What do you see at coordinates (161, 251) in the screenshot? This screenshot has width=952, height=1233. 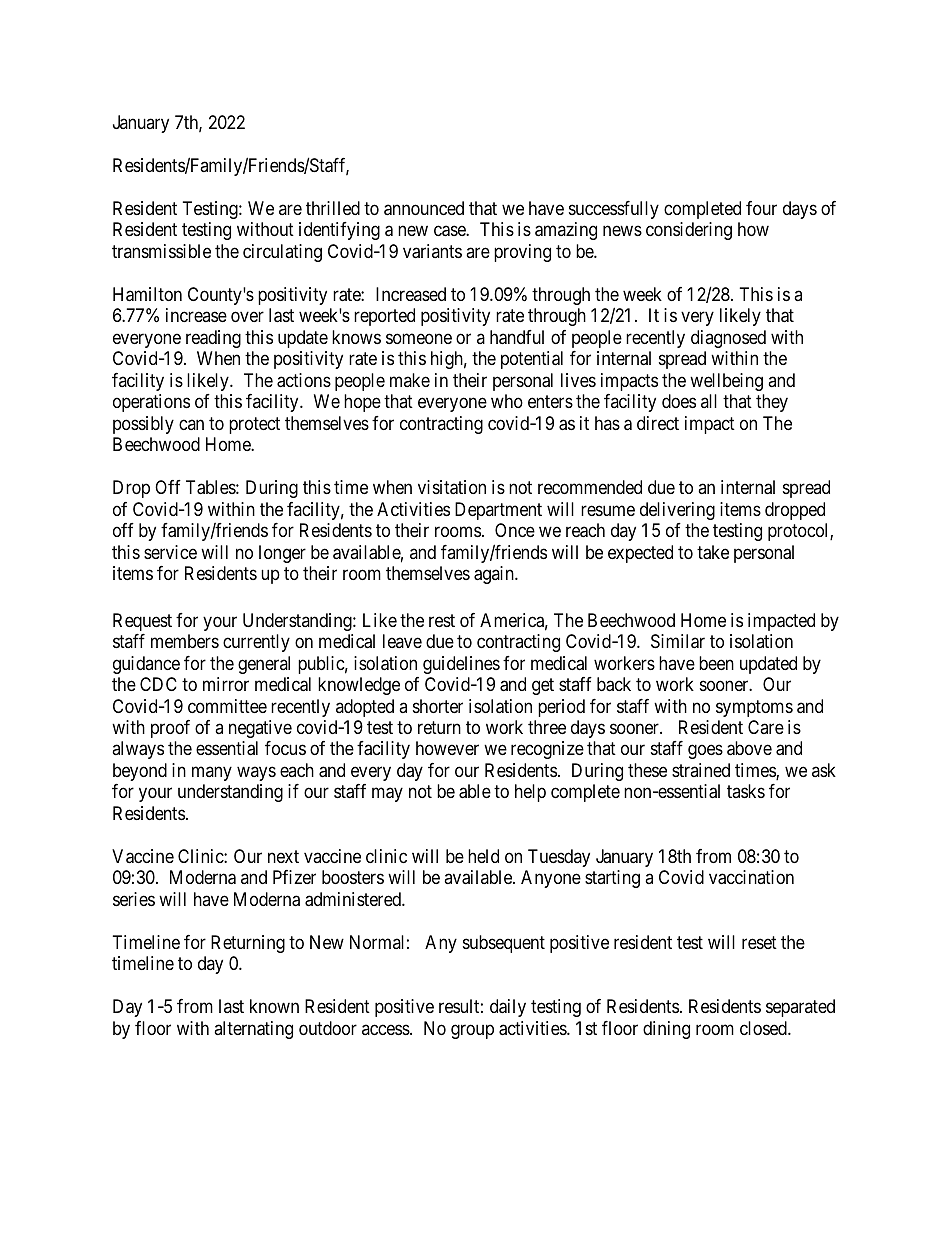 I see `transmissible` at bounding box center [161, 251].
